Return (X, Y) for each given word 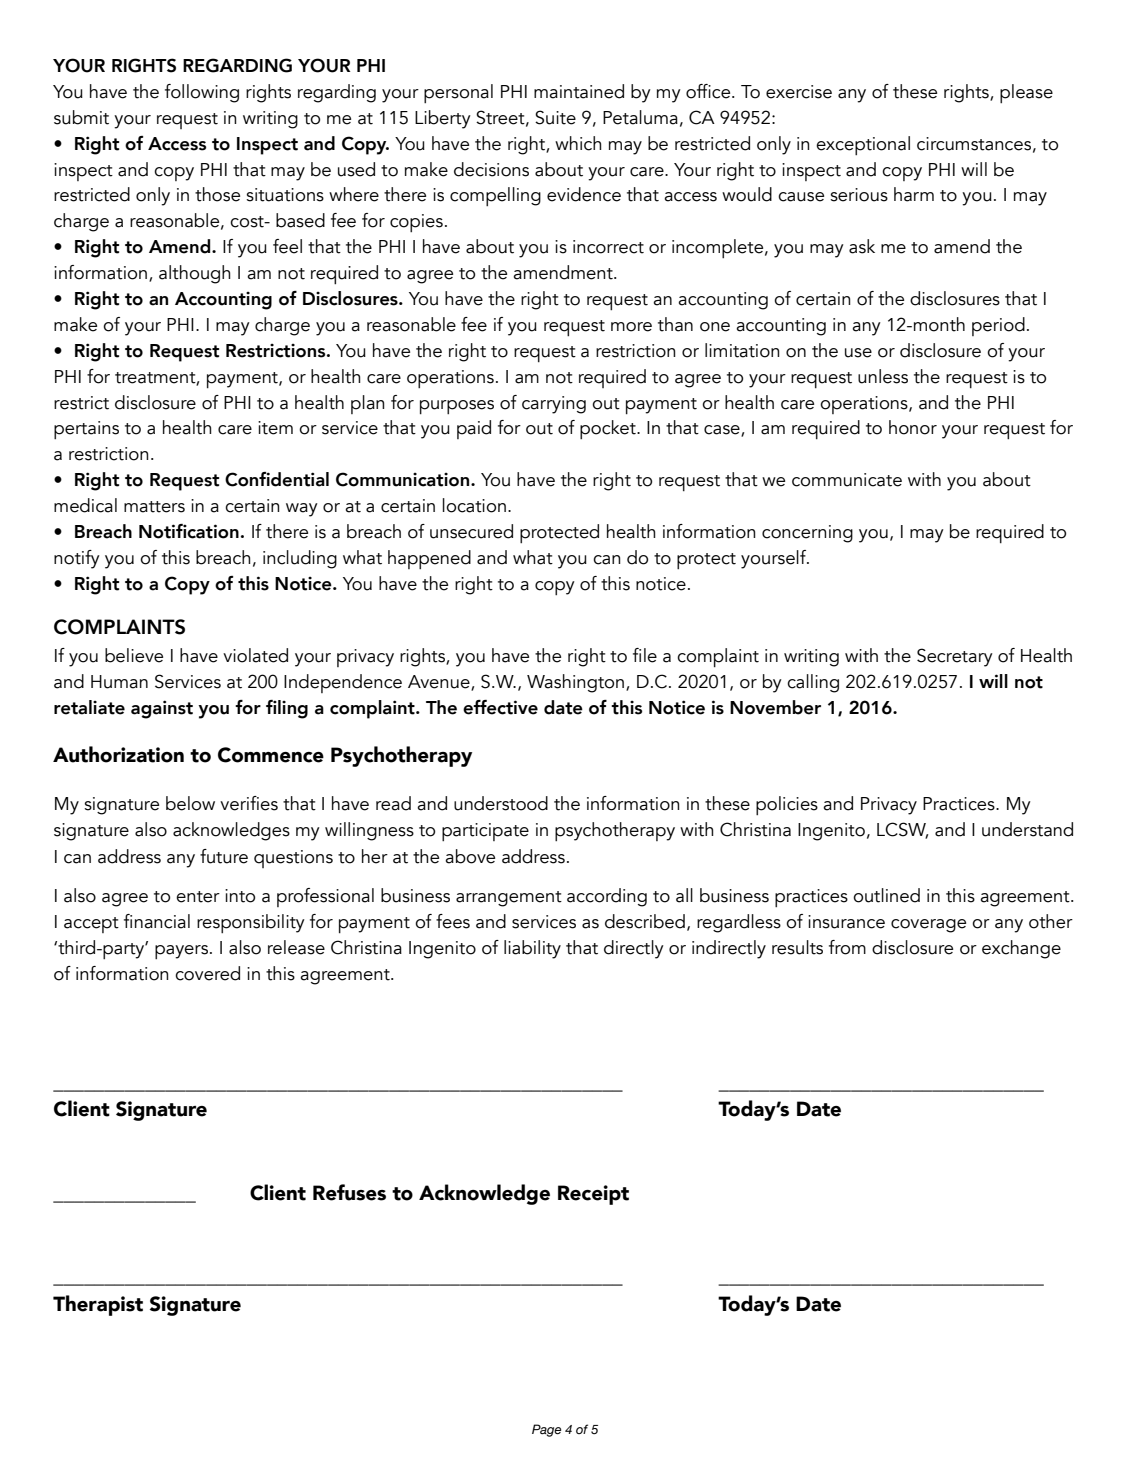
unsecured (471, 531)
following (202, 93)
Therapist (98, 1305)
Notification (189, 531)
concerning (807, 534)
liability (532, 949)
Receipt (593, 1195)
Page (546, 1430)
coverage (928, 926)
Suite (555, 117)
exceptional (863, 145)
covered (207, 973)
